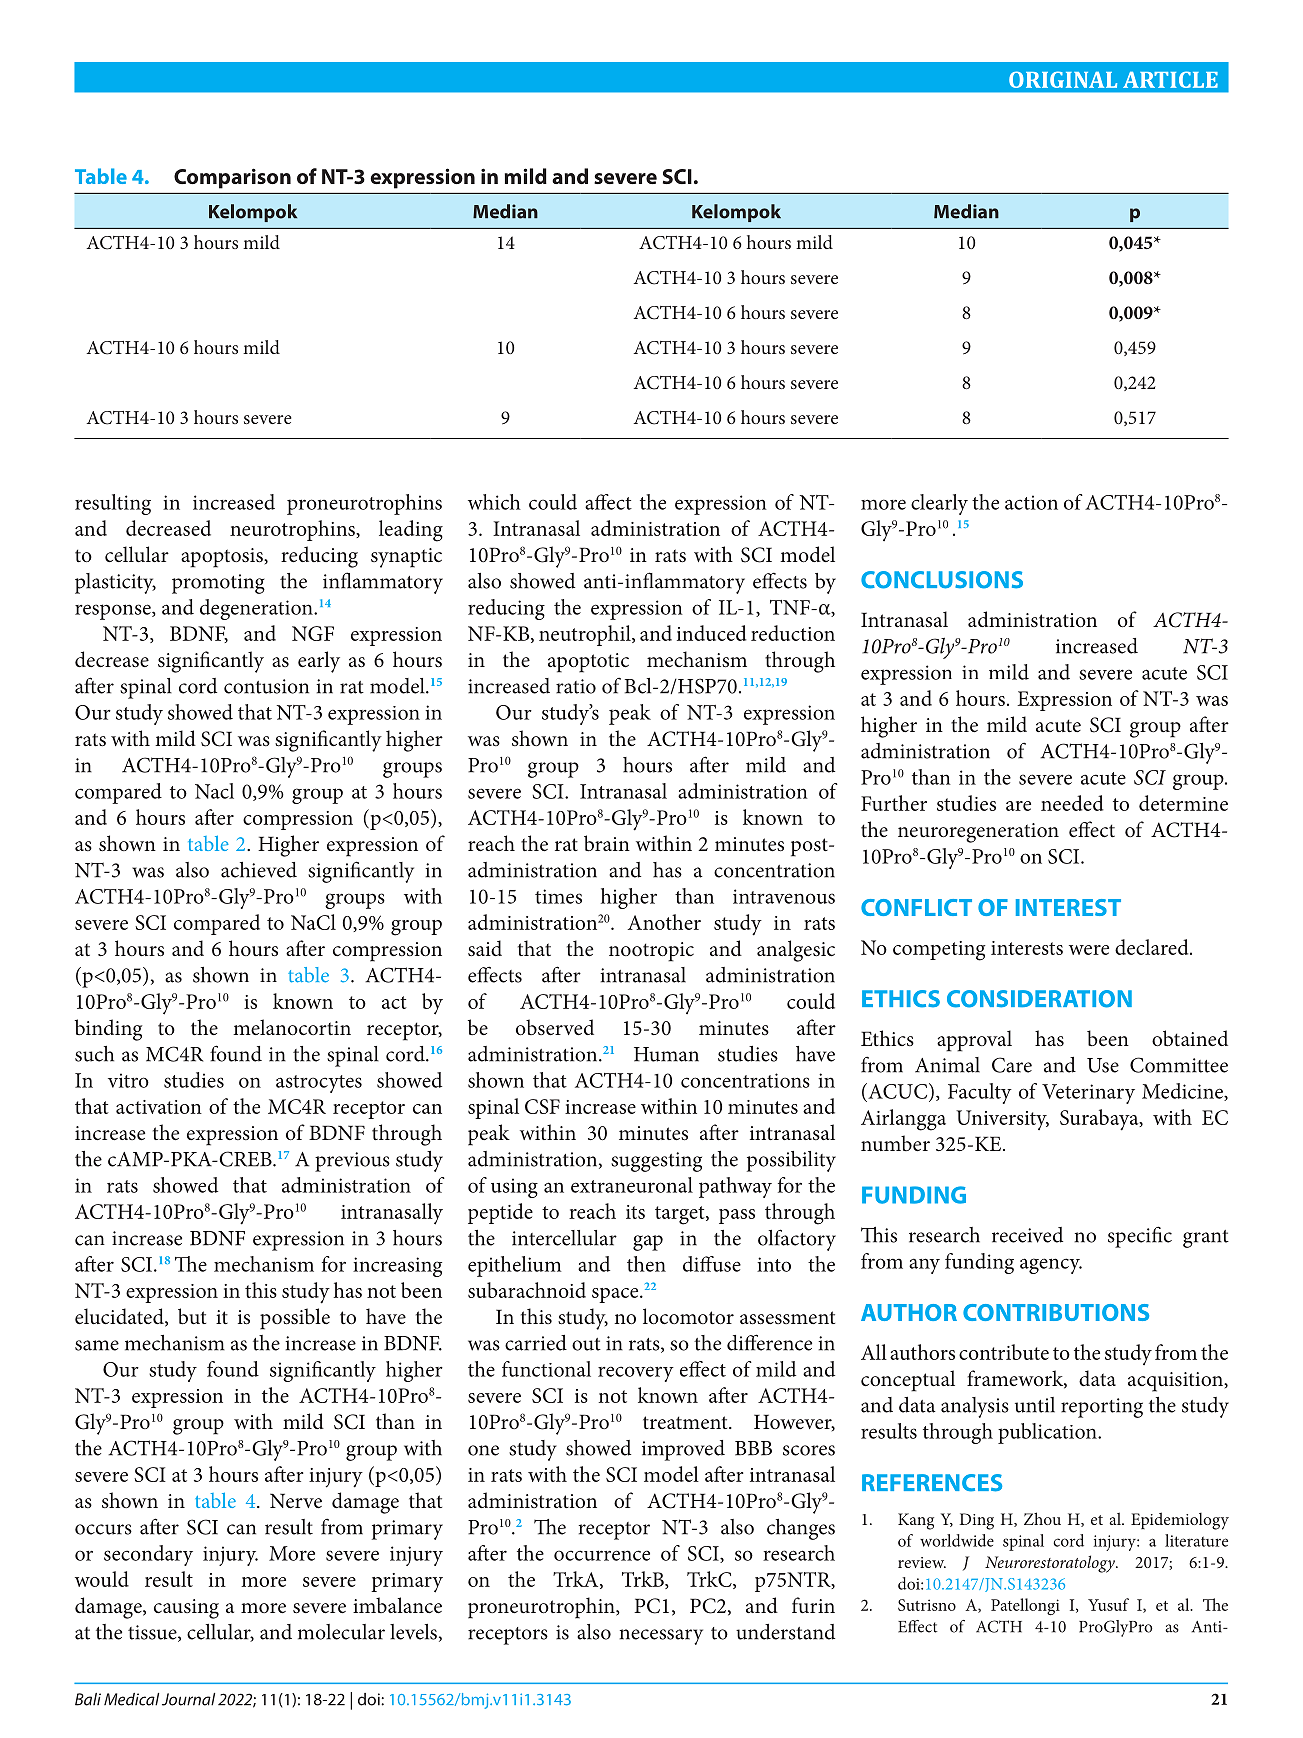  I want to click on apoptosis, so click(223, 558).
